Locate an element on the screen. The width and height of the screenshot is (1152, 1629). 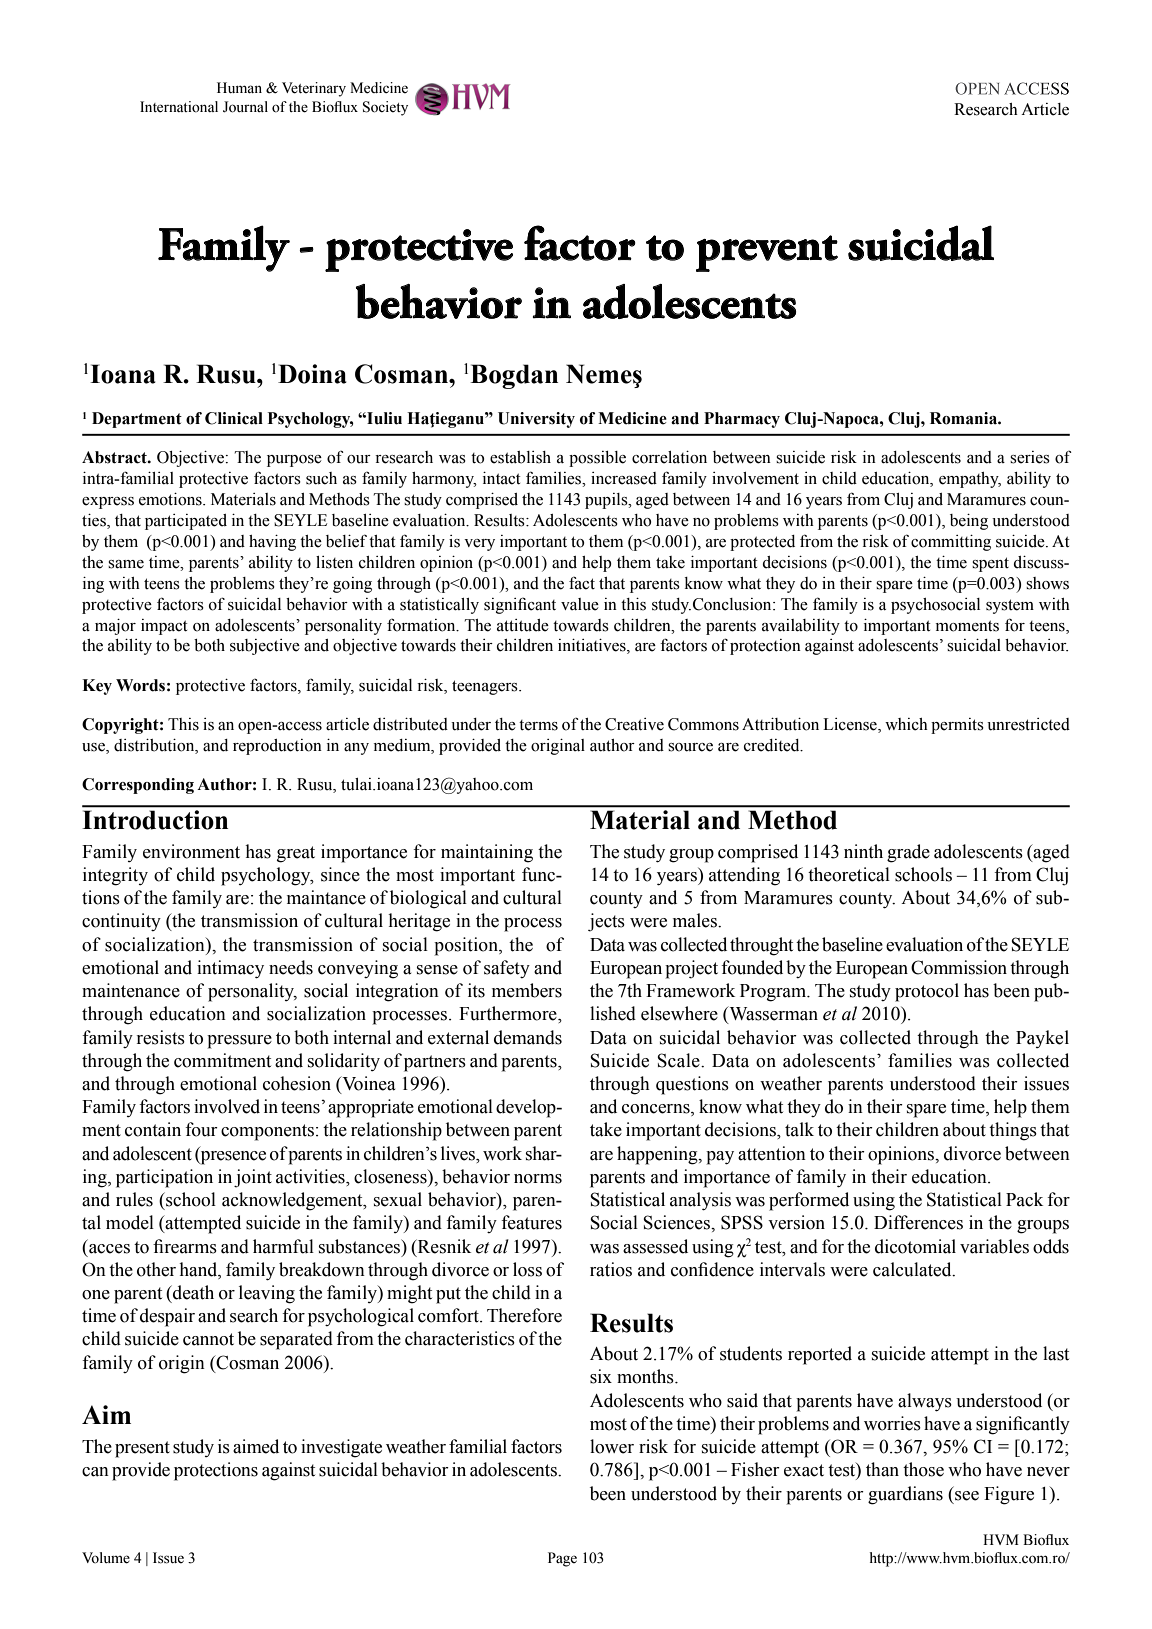
protocol is located at coordinates (927, 992).
